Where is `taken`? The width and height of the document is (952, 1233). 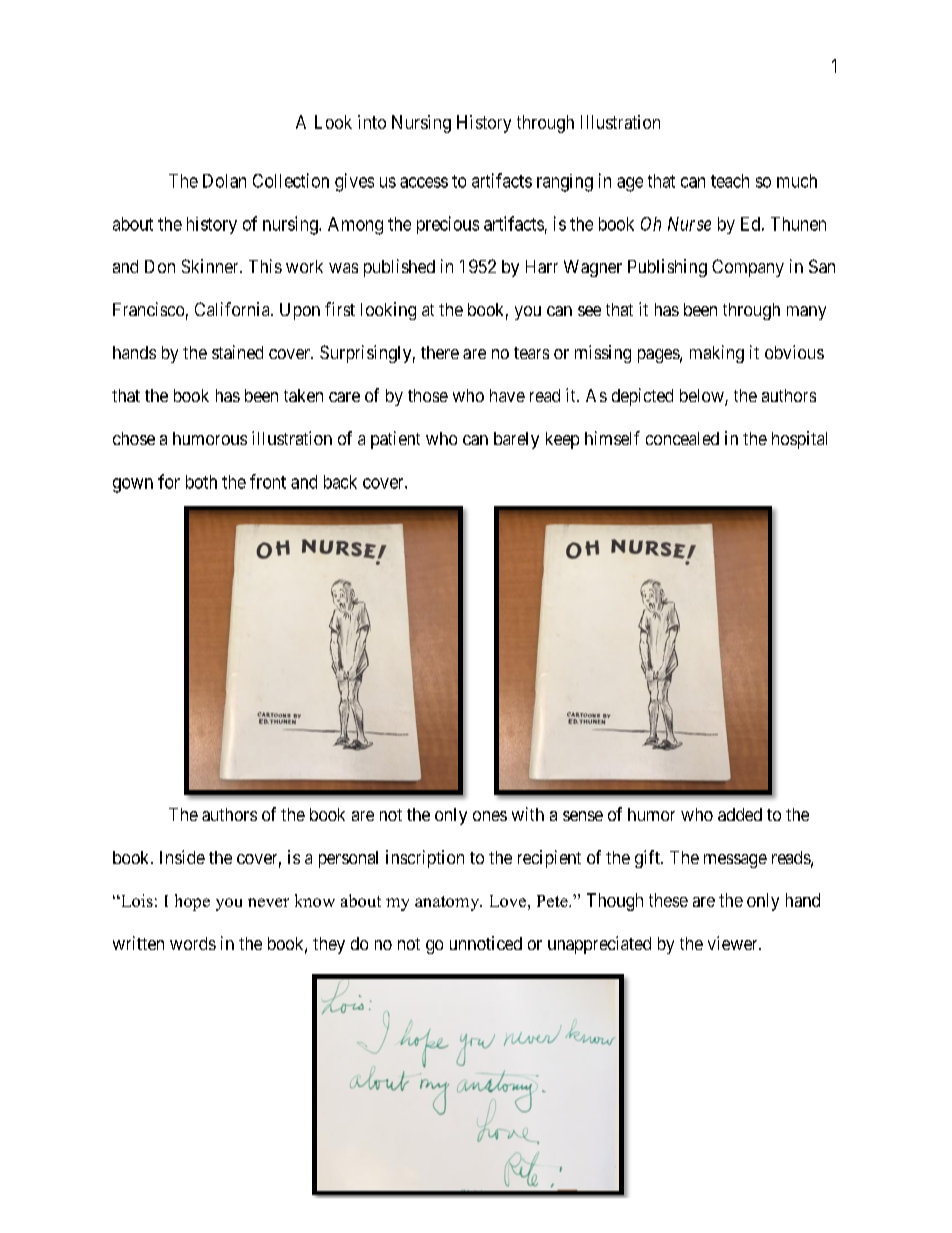
taken is located at coordinates (303, 395).
